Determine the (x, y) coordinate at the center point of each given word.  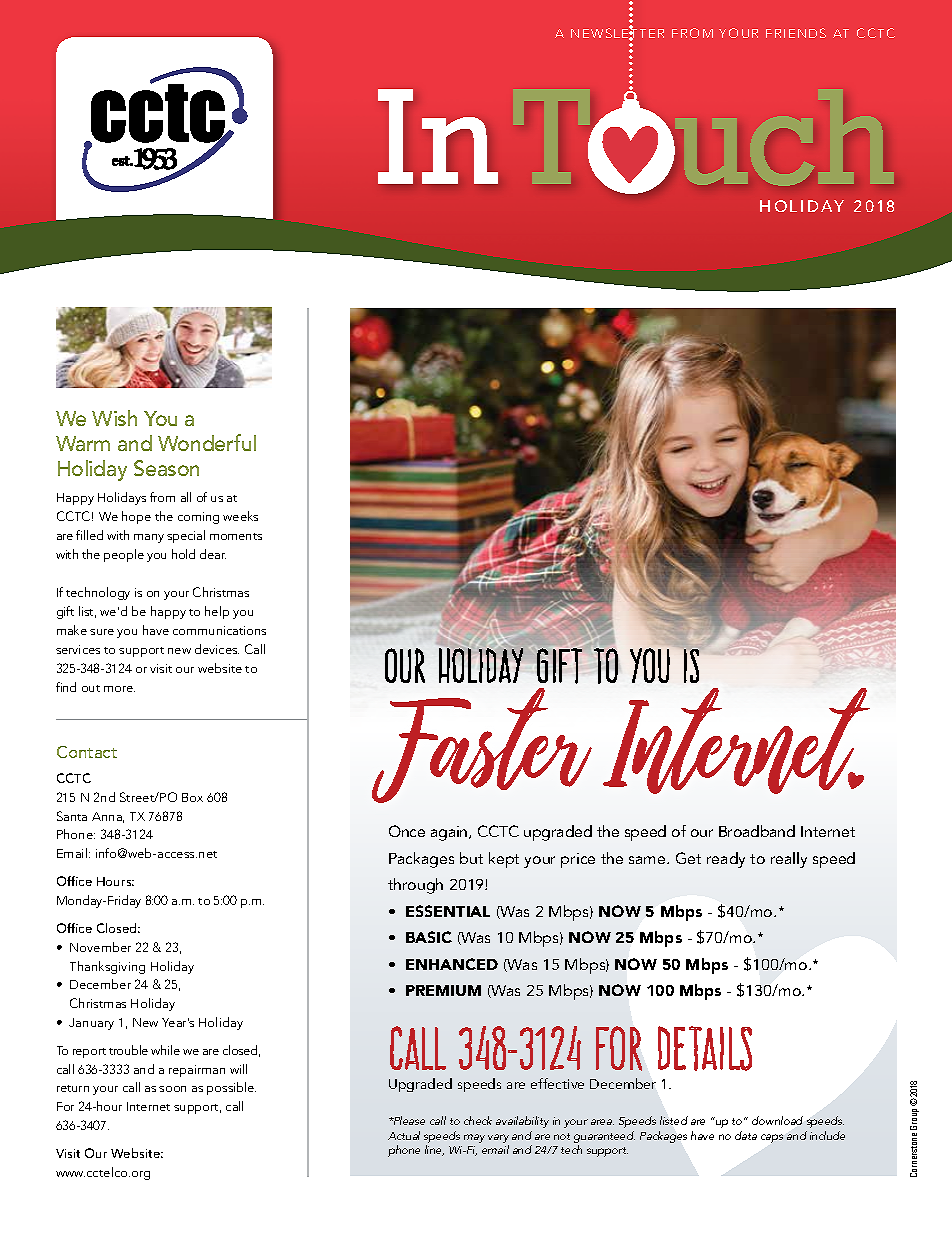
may (474, 1138)
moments (236, 536)
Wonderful (207, 442)
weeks (240, 516)
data (746, 1135)
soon (172, 1089)
